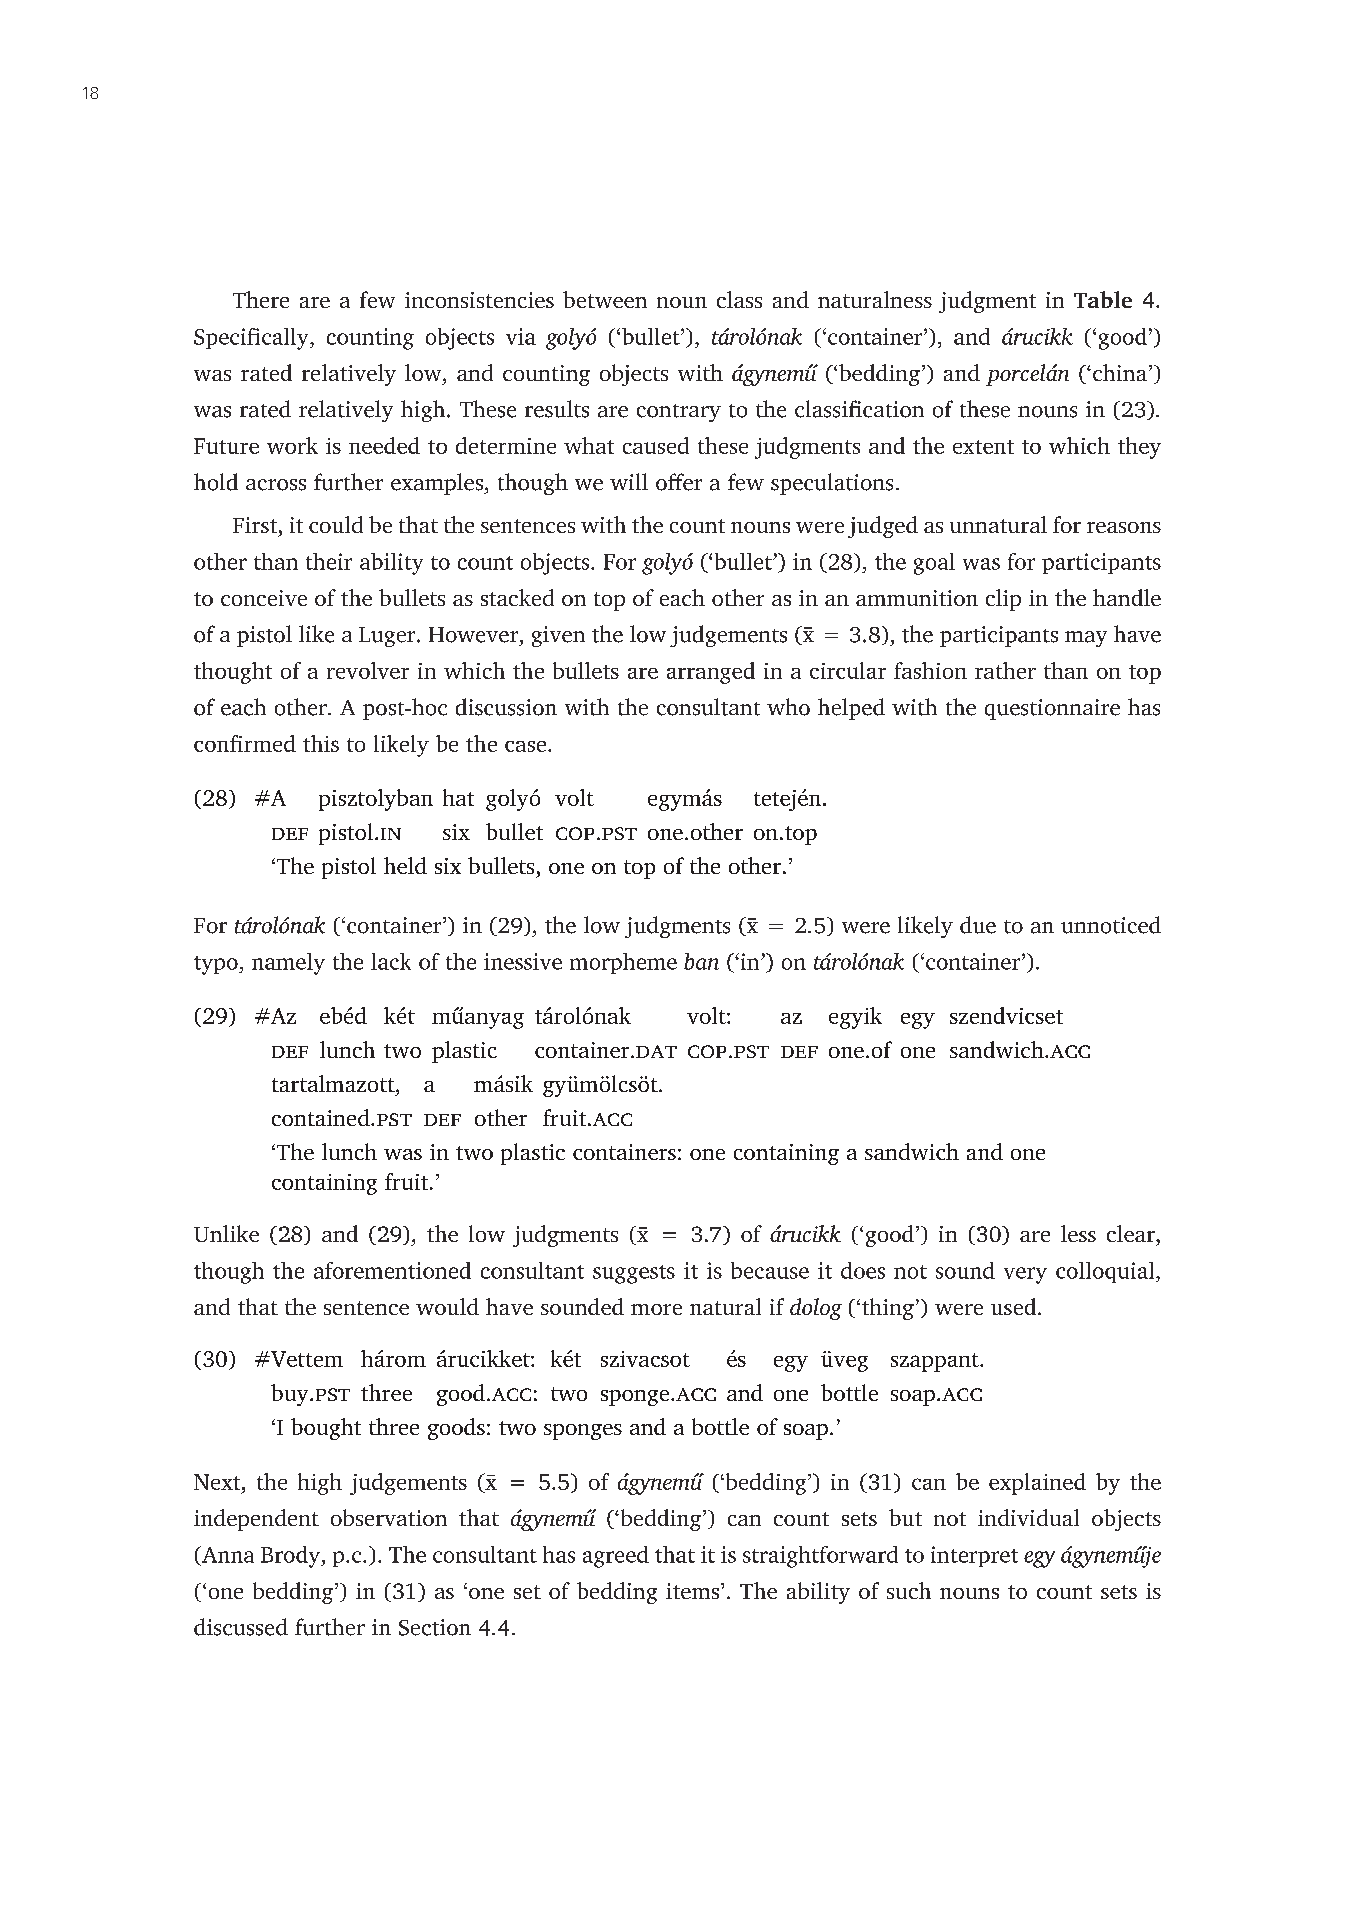 This page has width=1355, height=1917. I want to click on arranged, so click(711, 673).
